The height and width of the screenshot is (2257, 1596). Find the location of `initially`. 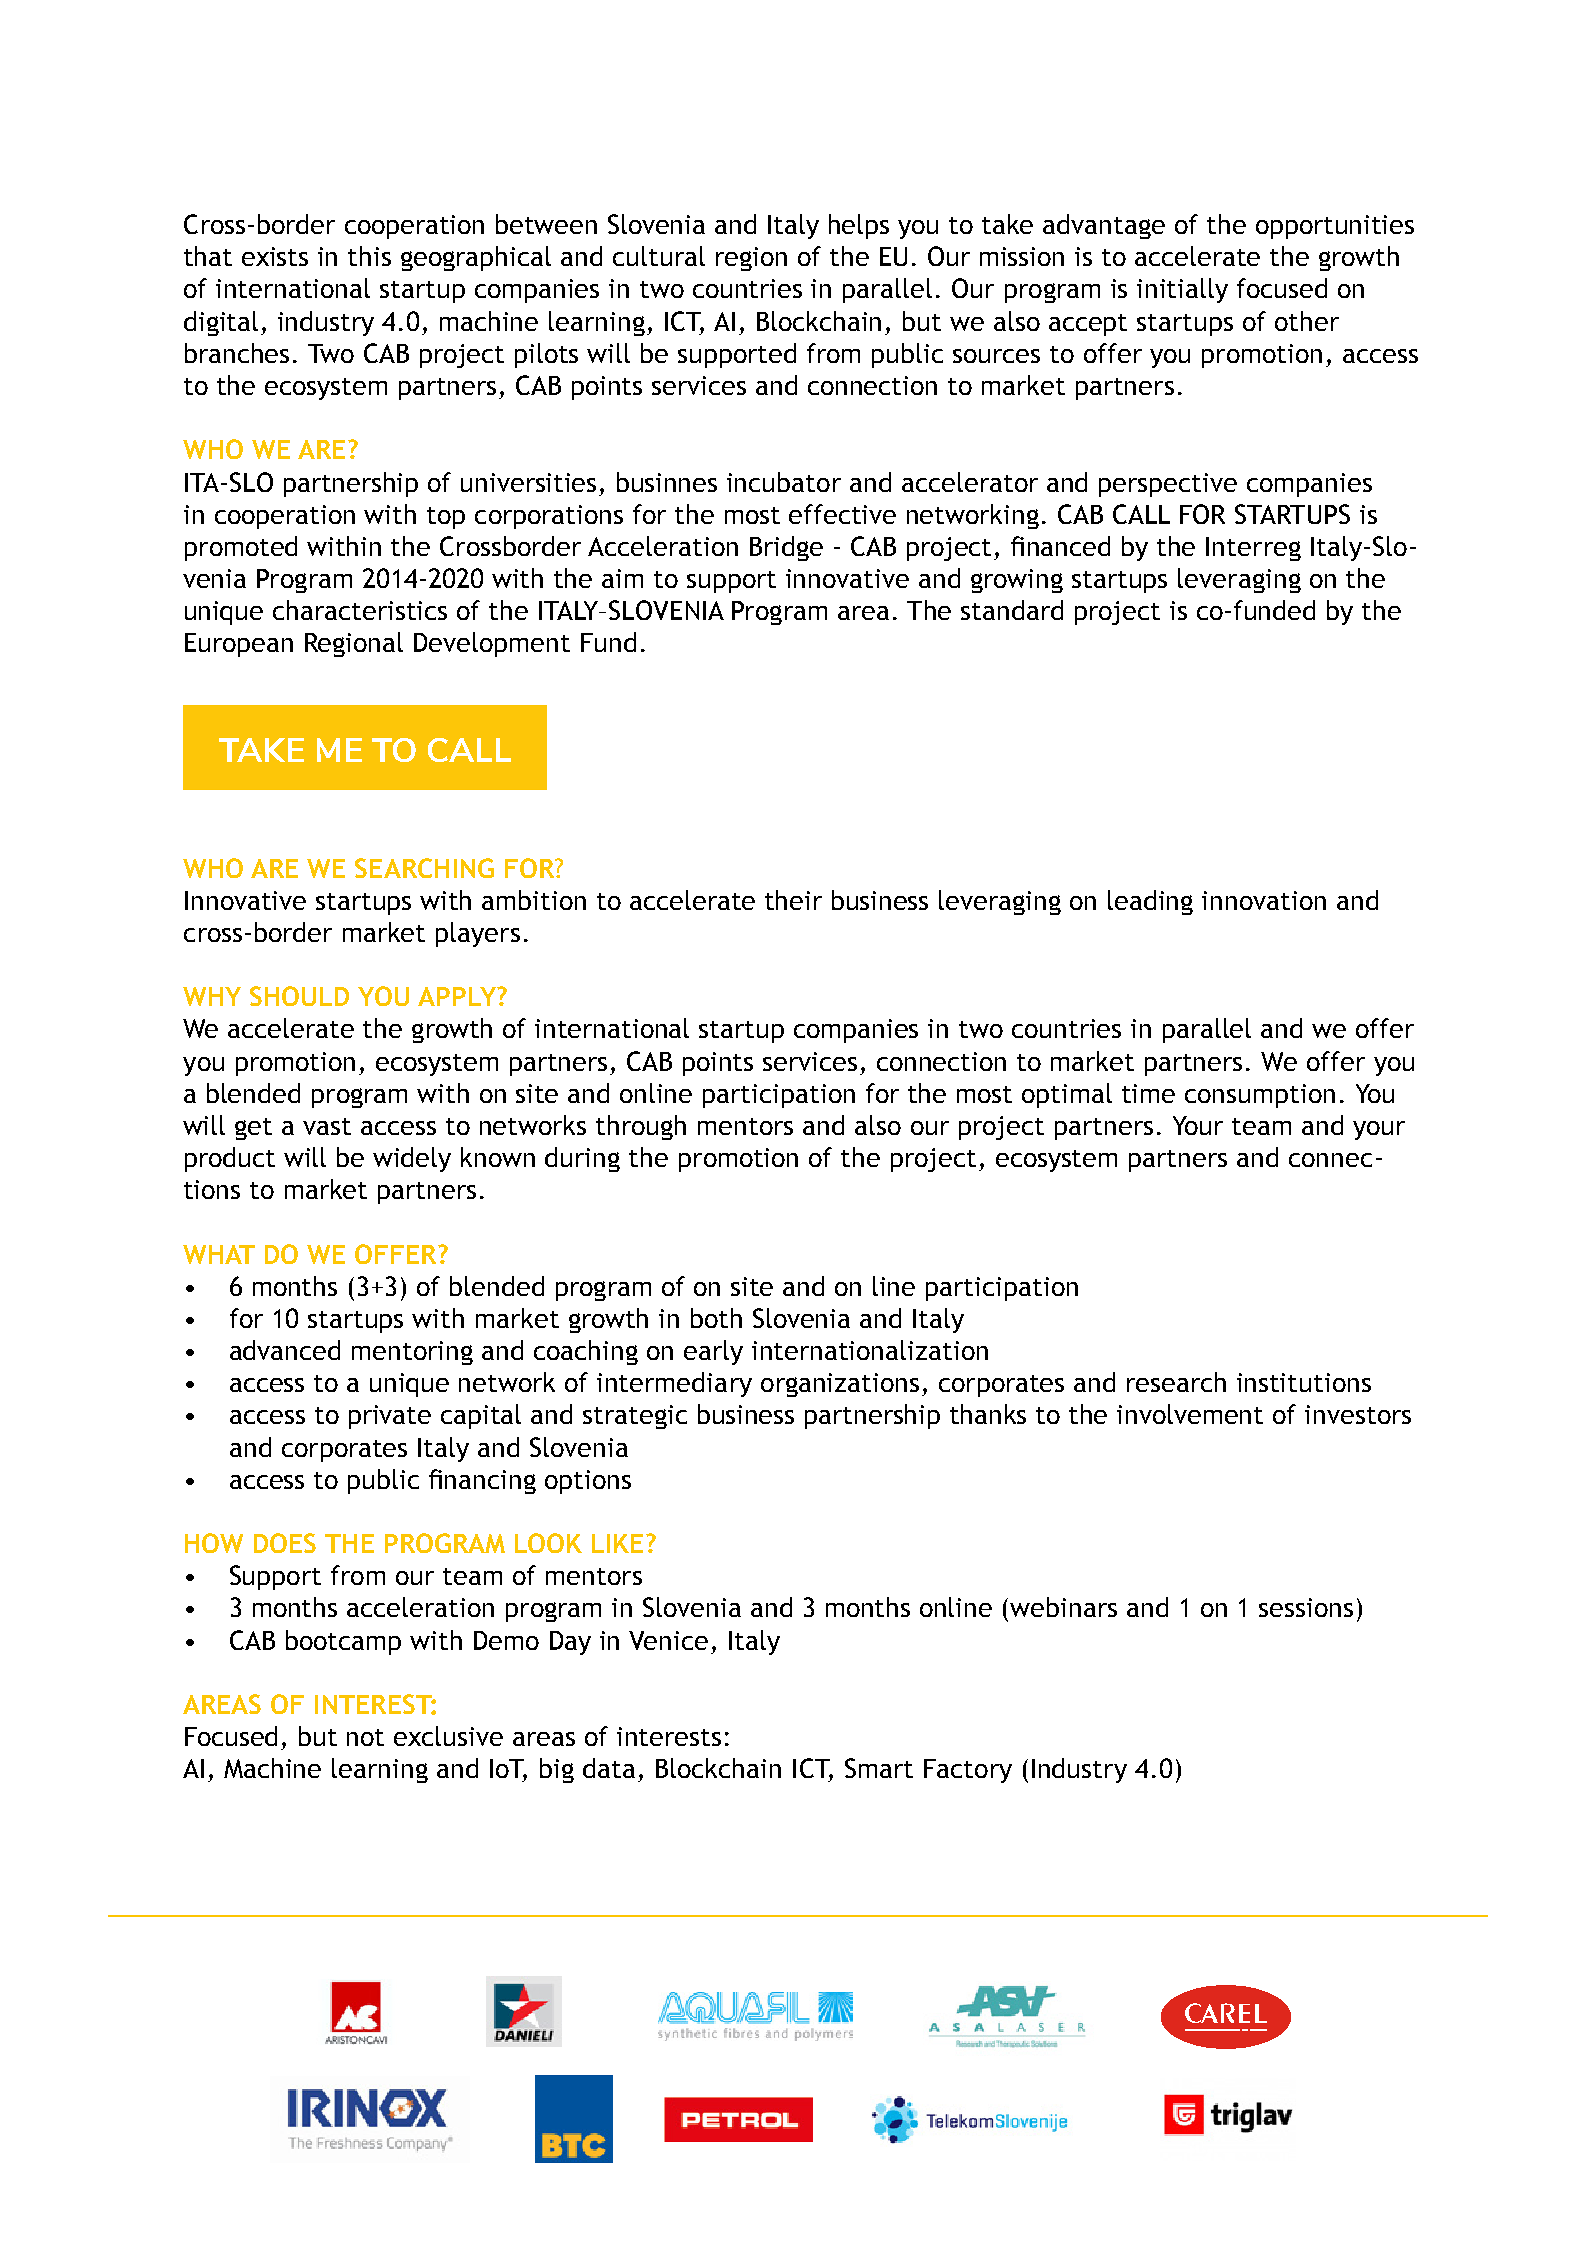

initially is located at coordinates (1182, 290).
